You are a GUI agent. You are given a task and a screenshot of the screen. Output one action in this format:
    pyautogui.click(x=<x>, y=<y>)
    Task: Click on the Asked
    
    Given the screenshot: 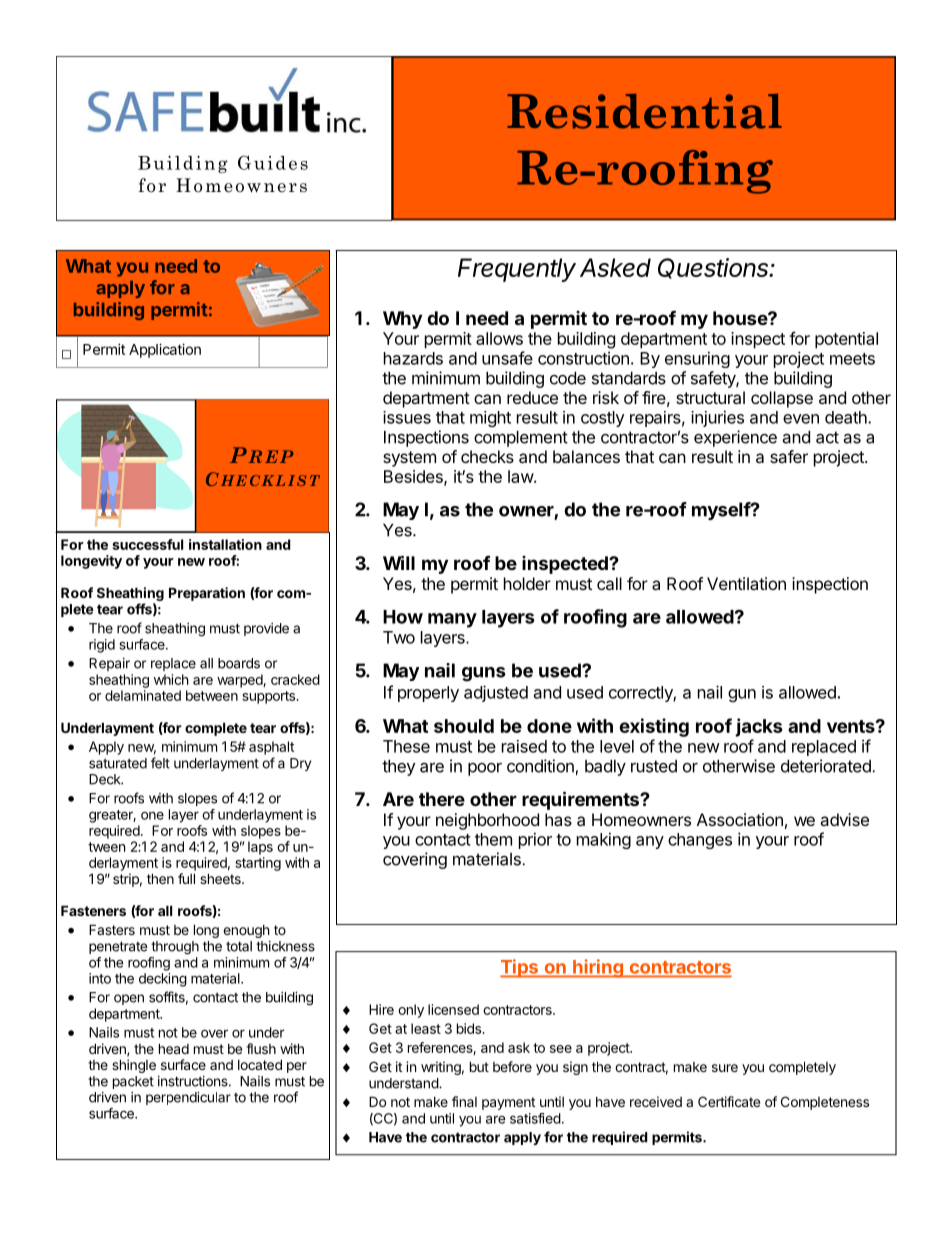 What is the action you would take?
    pyautogui.click(x=615, y=267)
